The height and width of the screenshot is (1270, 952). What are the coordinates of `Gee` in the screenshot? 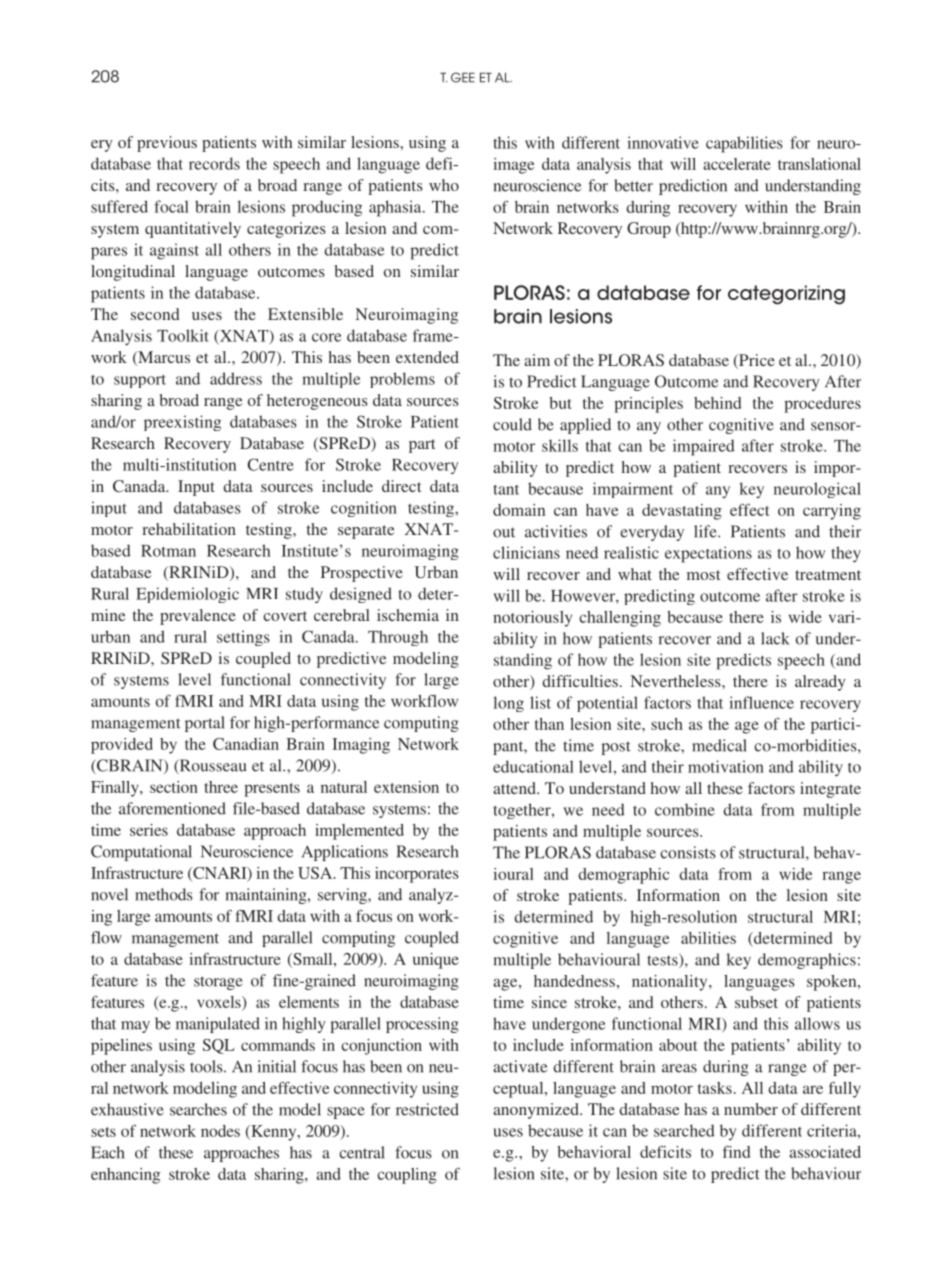 It's located at (463, 77).
